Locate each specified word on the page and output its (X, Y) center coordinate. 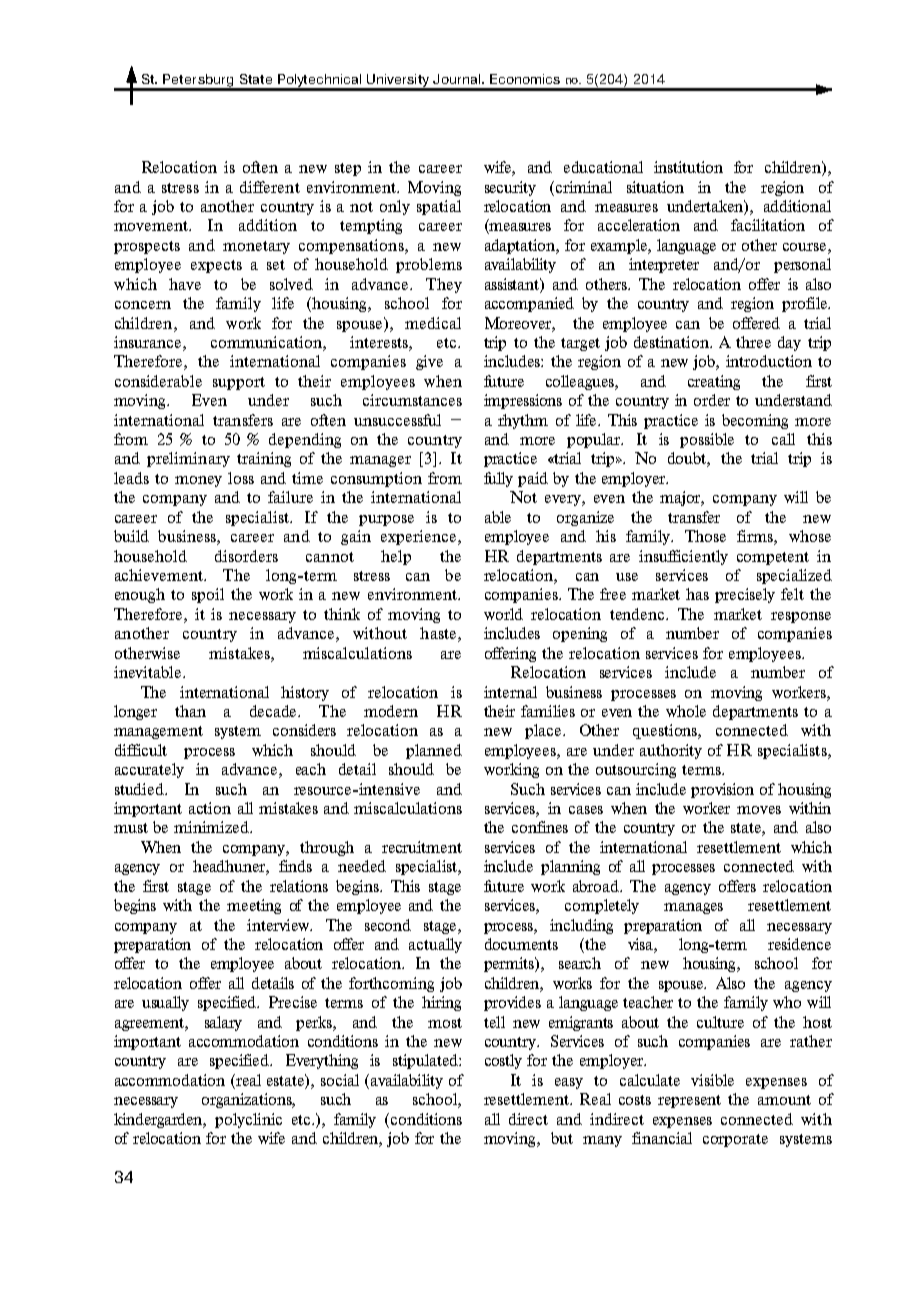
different (270, 187)
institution (688, 167)
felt (792, 594)
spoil (208, 595)
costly (503, 1061)
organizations (248, 1100)
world (503, 614)
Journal (456, 79)
